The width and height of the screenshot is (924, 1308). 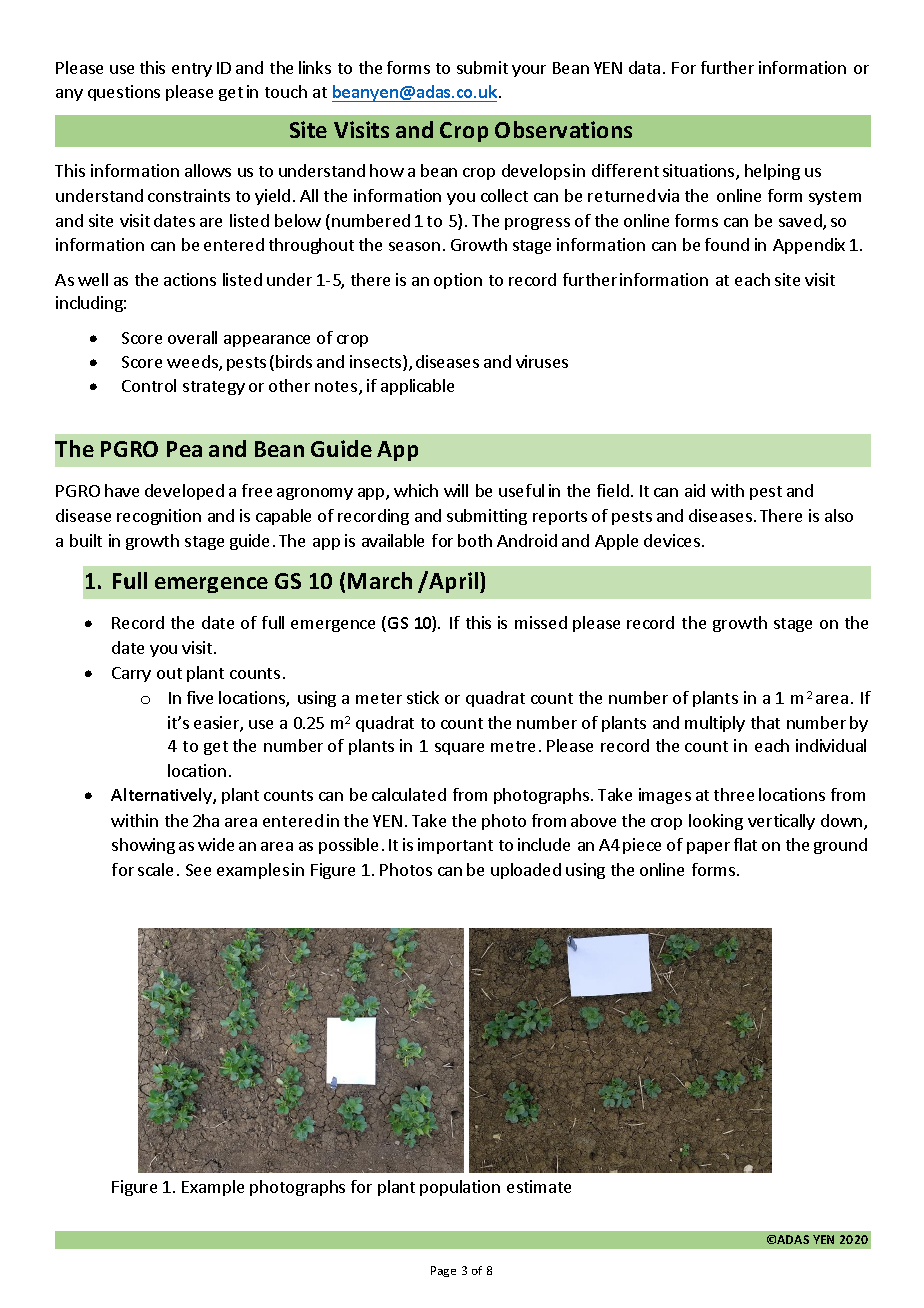 I want to click on stick, so click(x=423, y=697).
